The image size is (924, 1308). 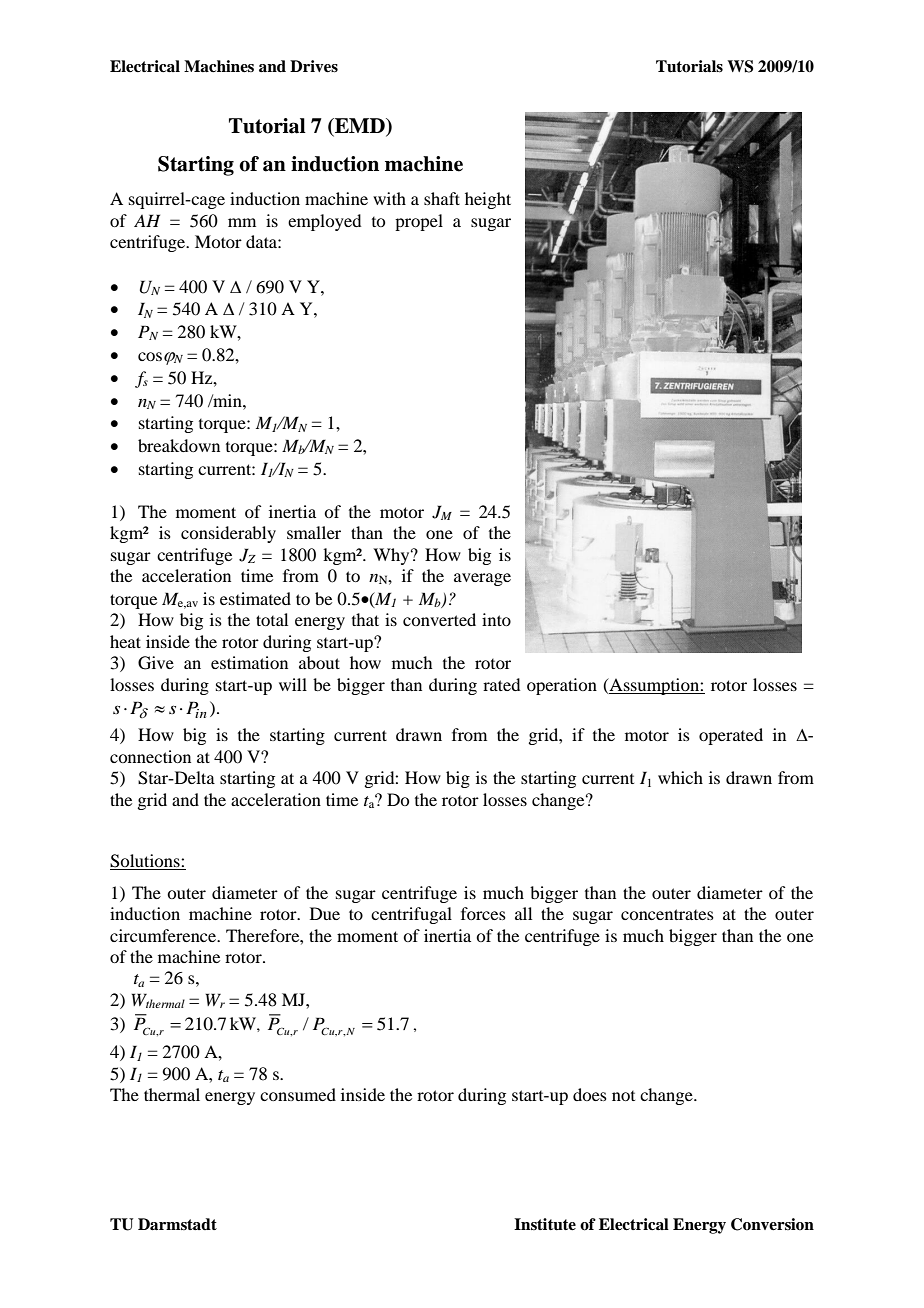 What do you see at coordinates (177, 1224) in the screenshot?
I see `Darmstadt` at bounding box center [177, 1224].
